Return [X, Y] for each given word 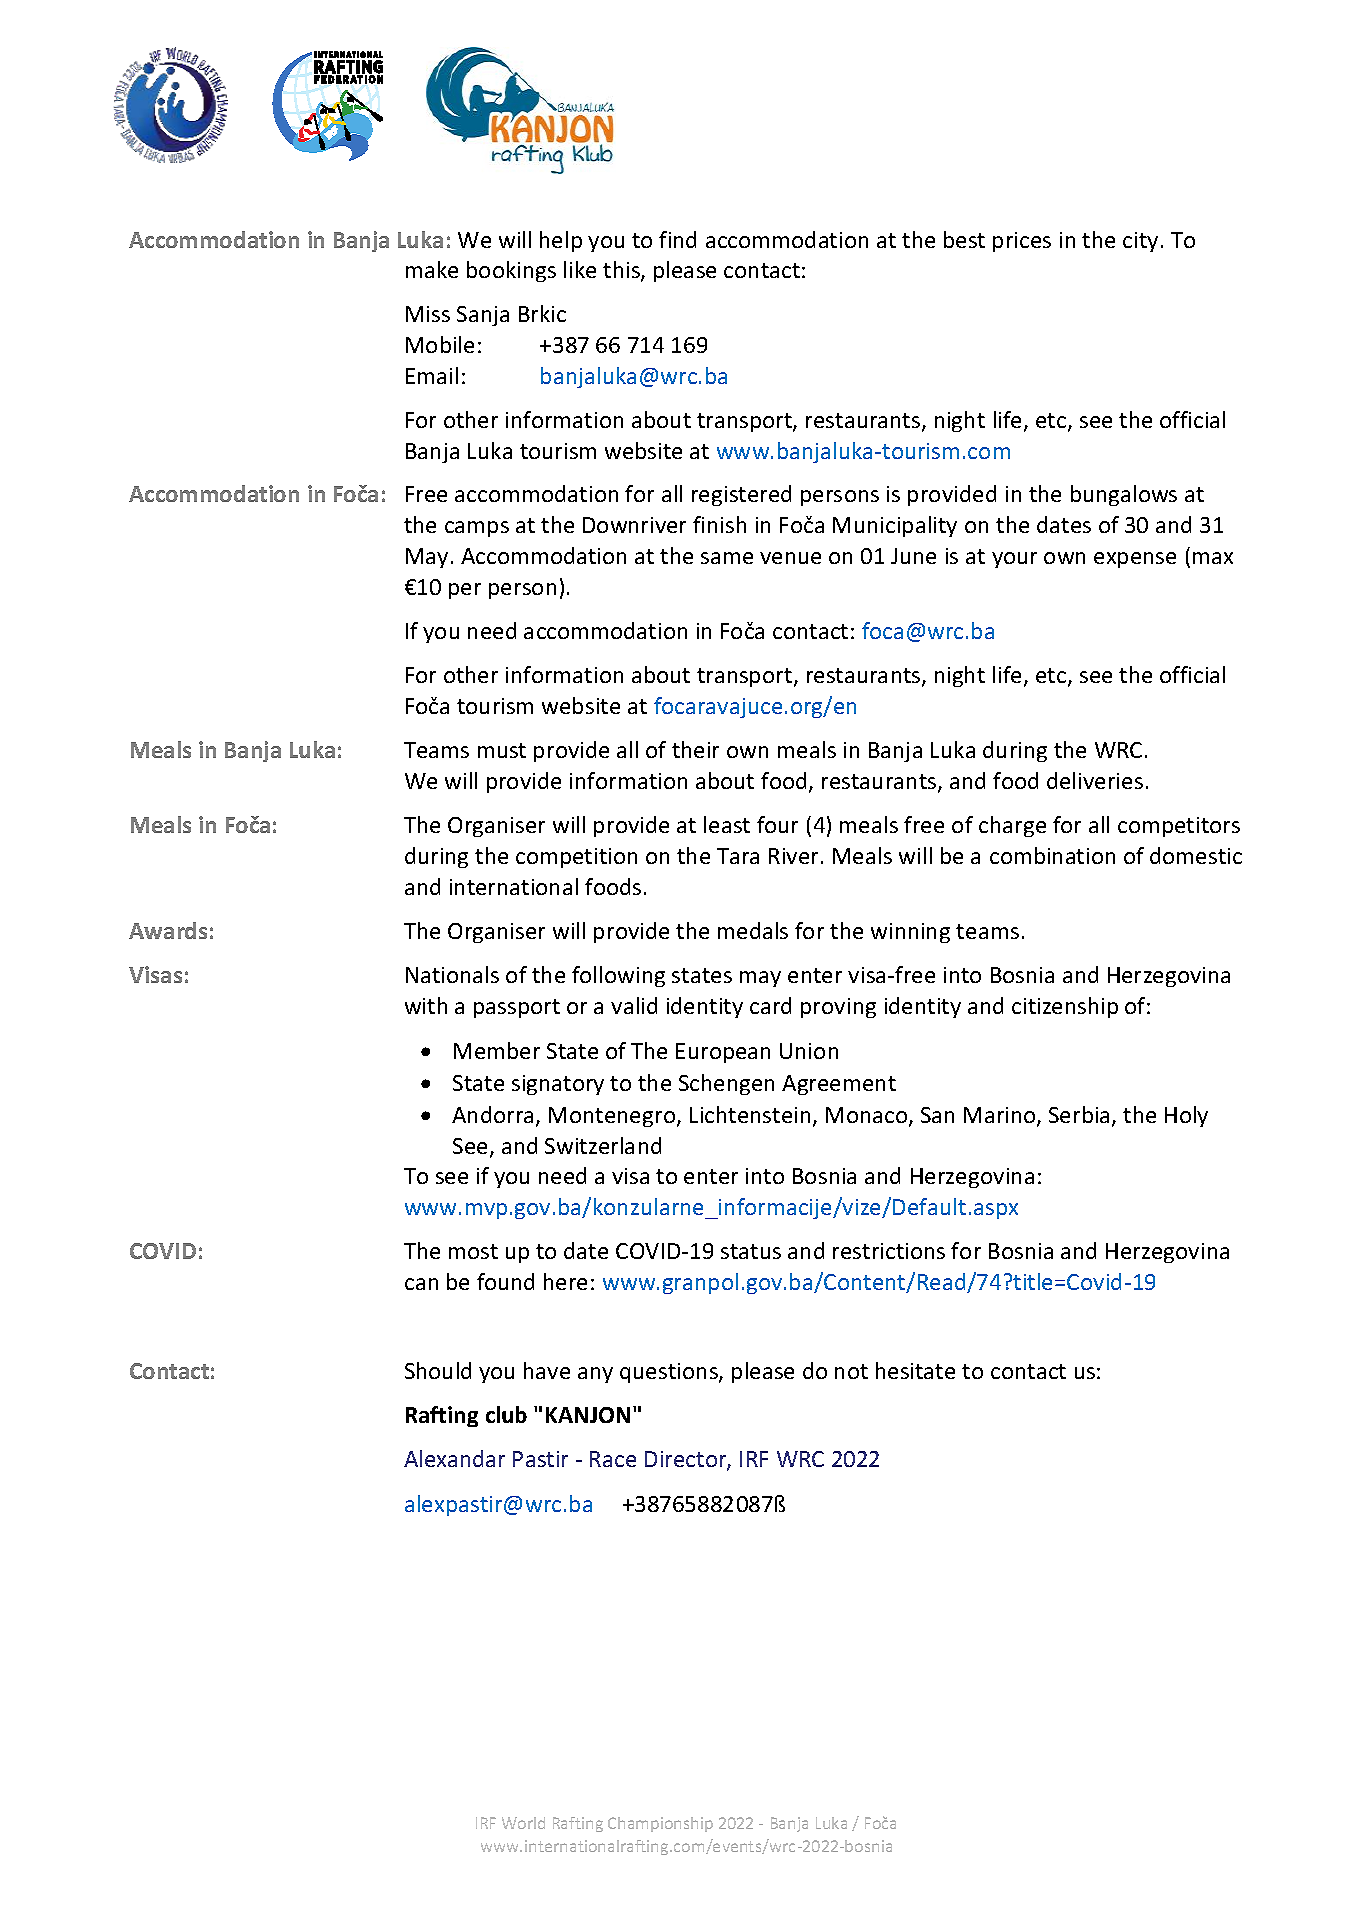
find [677, 239]
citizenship [1065, 1007]
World [523, 1823]
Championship [660, 1824]
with [426, 1005]
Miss [428, 314]
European [723, 1053]
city [1140, 242]
